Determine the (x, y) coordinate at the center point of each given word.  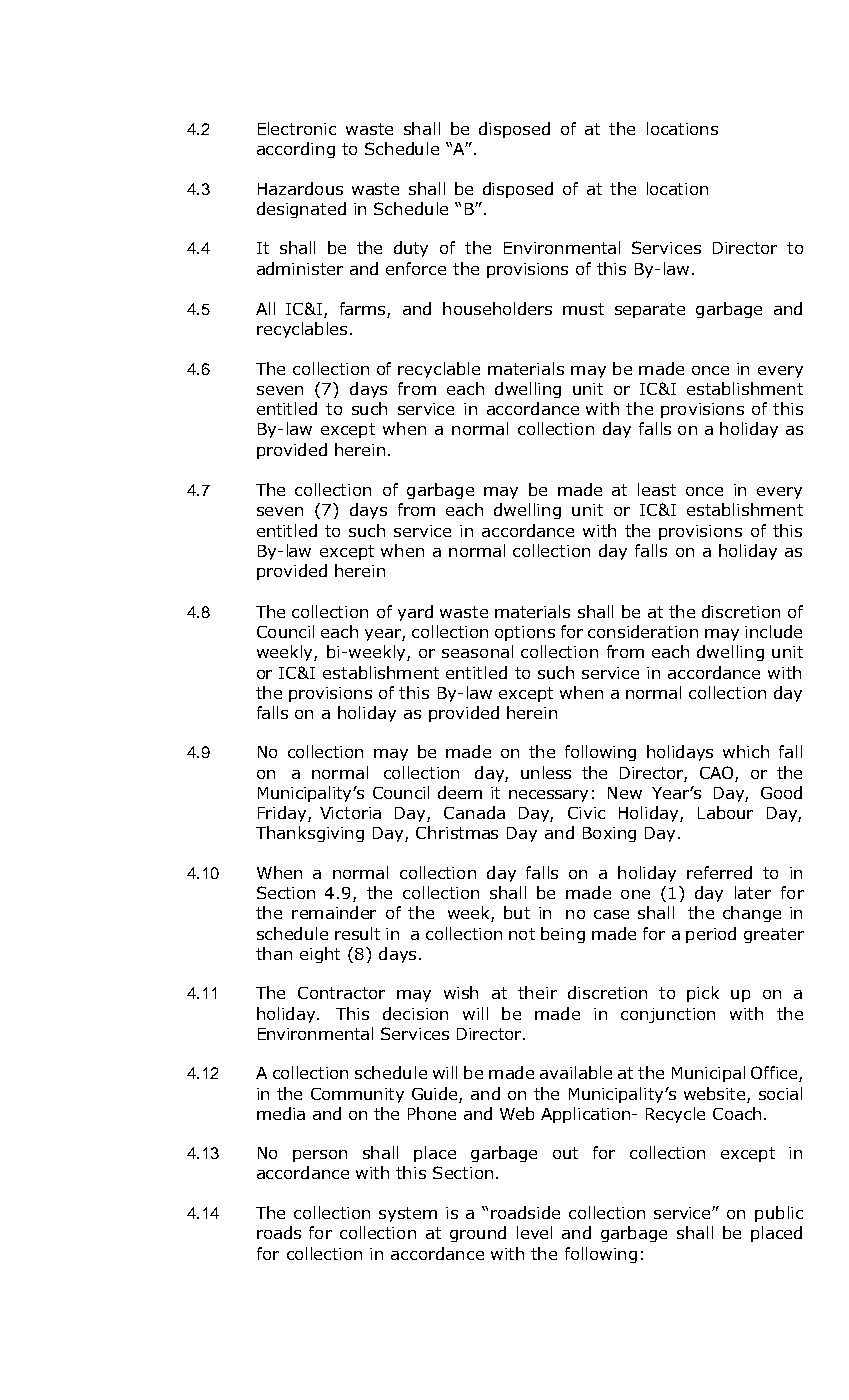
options (525, 633)
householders (497, 308)
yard (415, 613)
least (657, 489)
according (296, 150)
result (357, 933)
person (320, 1156)
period (711, 935)
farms (364, 310)
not (522, 934)
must (583, 309)
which (746, 751)
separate (650, 310)
